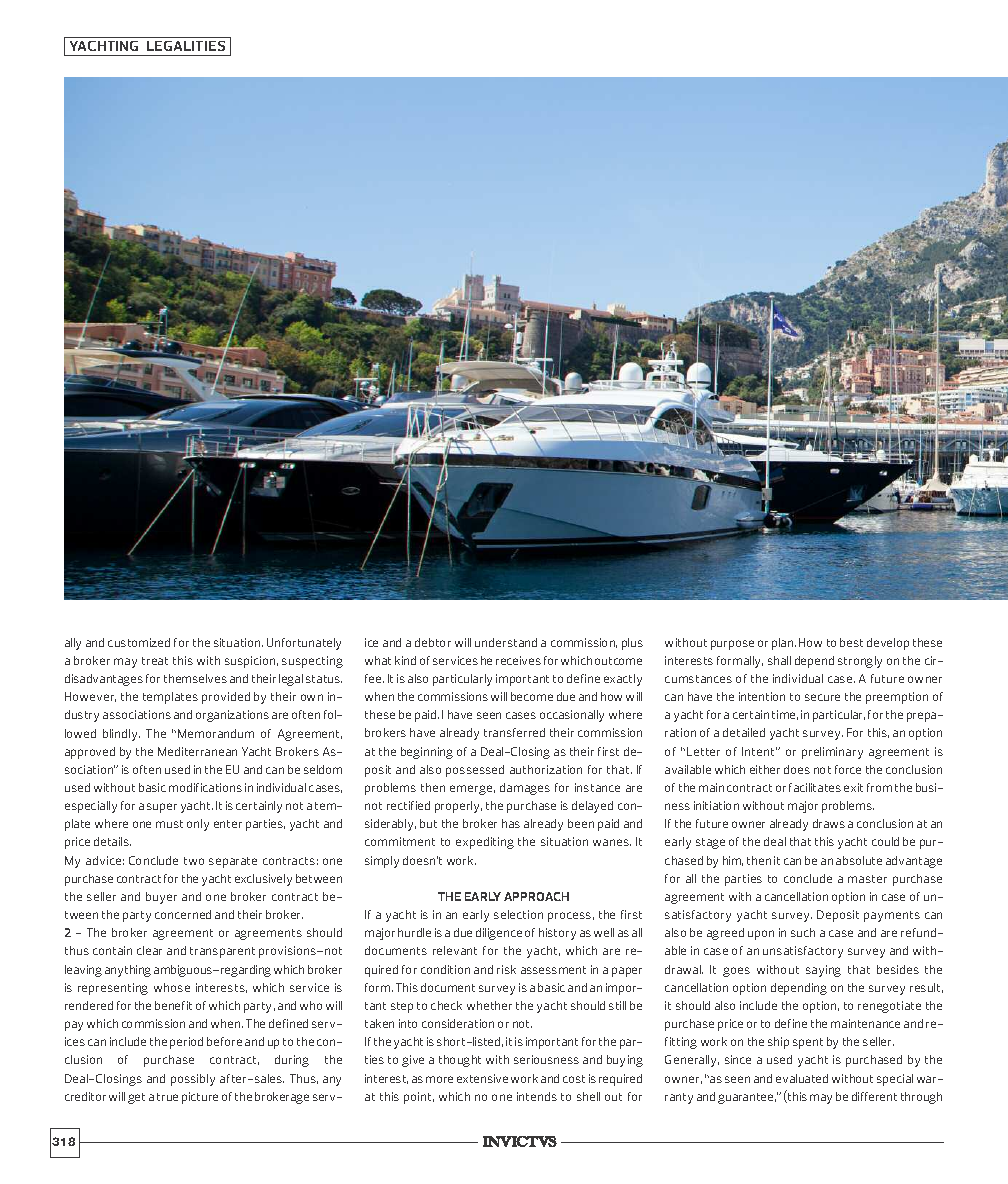 Image resolution: width=1008 pixels, height=1184 pixels. I want to click on selection, so click(518, 914).
